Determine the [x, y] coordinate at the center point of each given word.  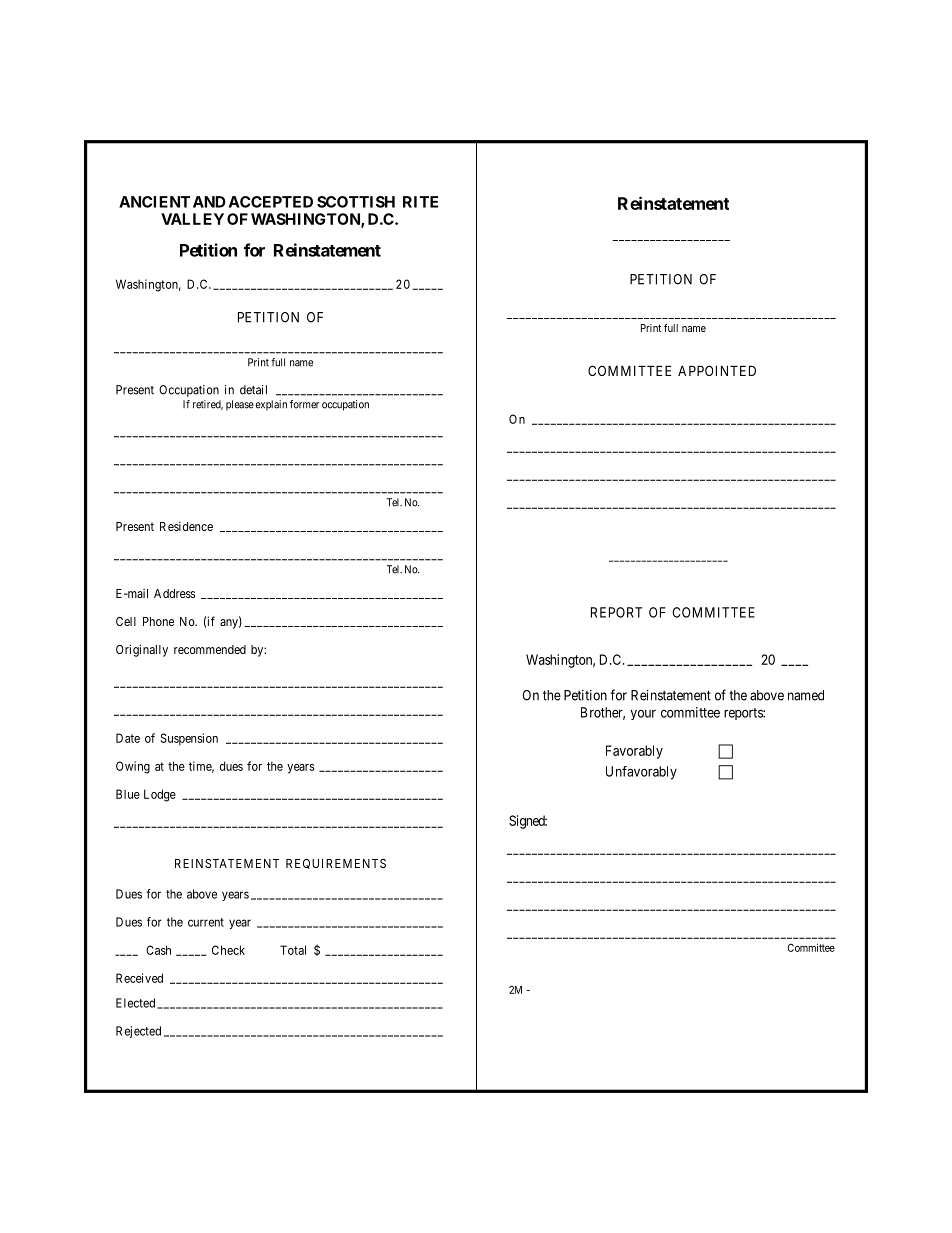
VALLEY [192, 219]
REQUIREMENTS [336, 864]
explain [271, 405]
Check [228, 950]
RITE [420, 202]
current [206, 922]
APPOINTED [717, 370]
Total [293, 950]
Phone [158, 621]
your [643, 715]
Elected [135, 1003]
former [304, 404]
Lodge [160, 795]
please [240, 405]
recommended [210, 649]
